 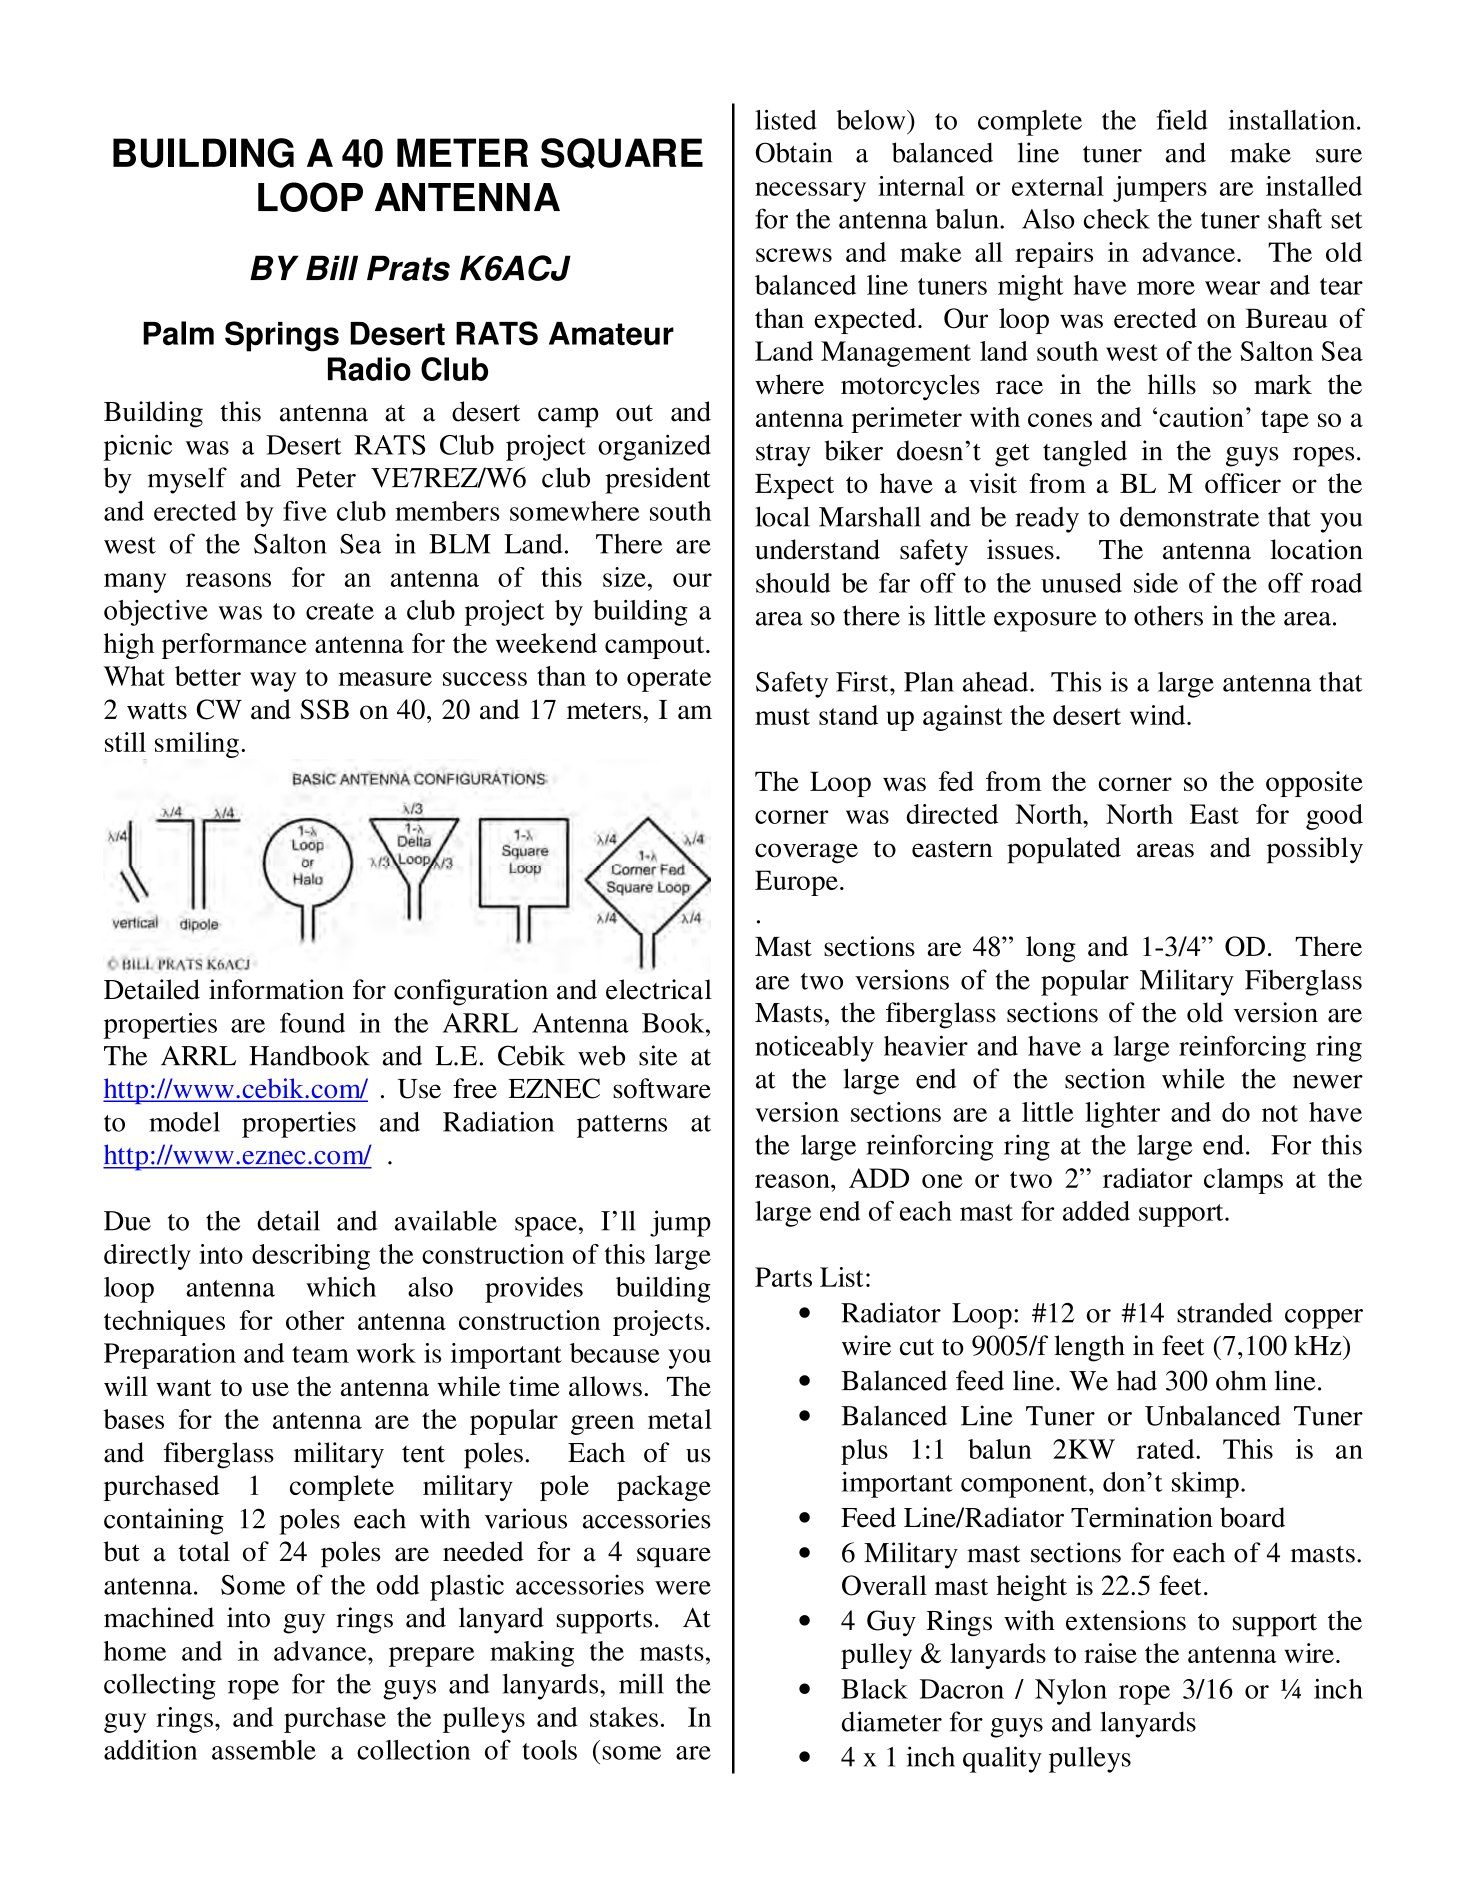 I want to click on describing, so click(x=311, y=1257).
